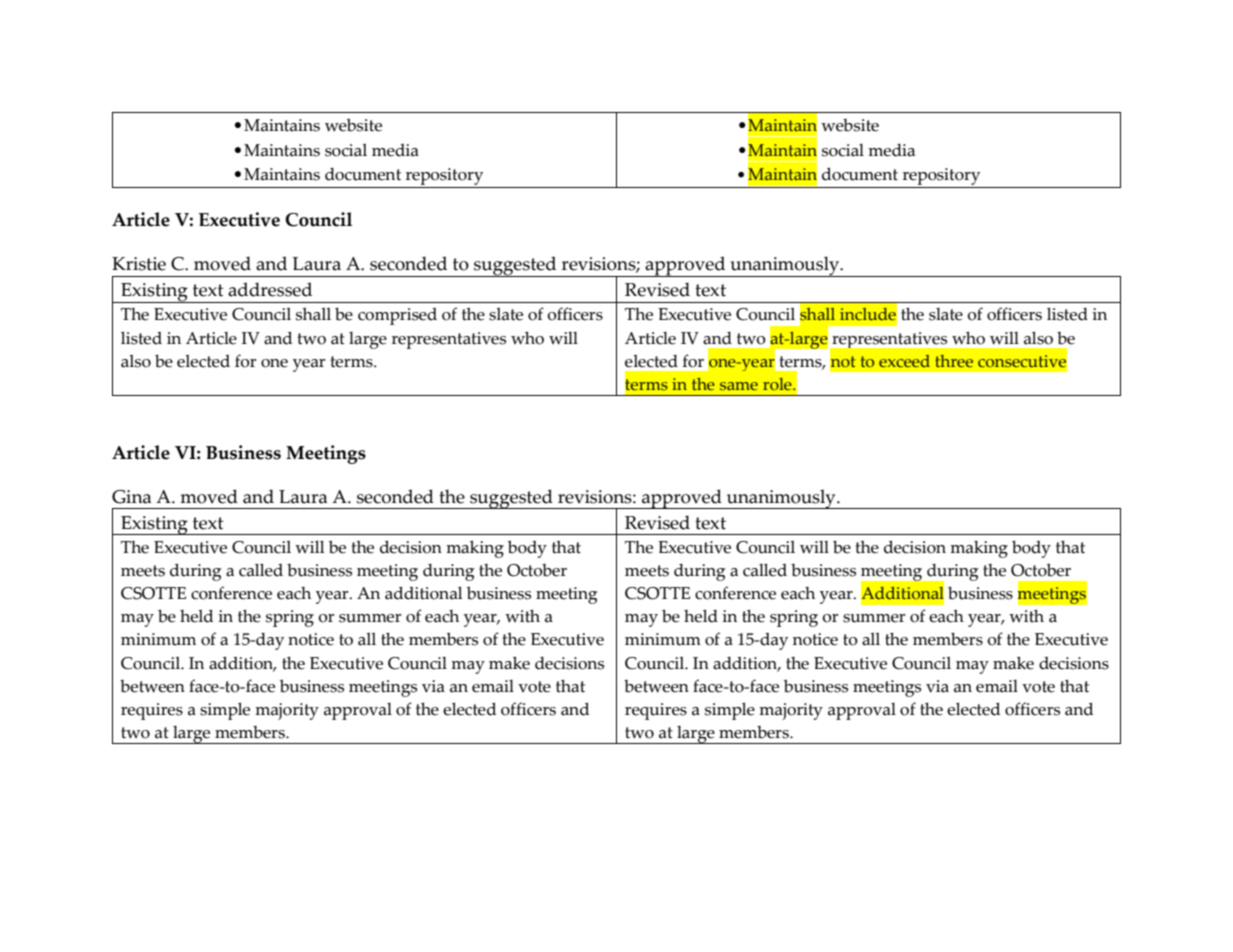 Image resolution: width=1233 pixels, height=952 pixels. I want to click on addressed, so click(270, 289).
